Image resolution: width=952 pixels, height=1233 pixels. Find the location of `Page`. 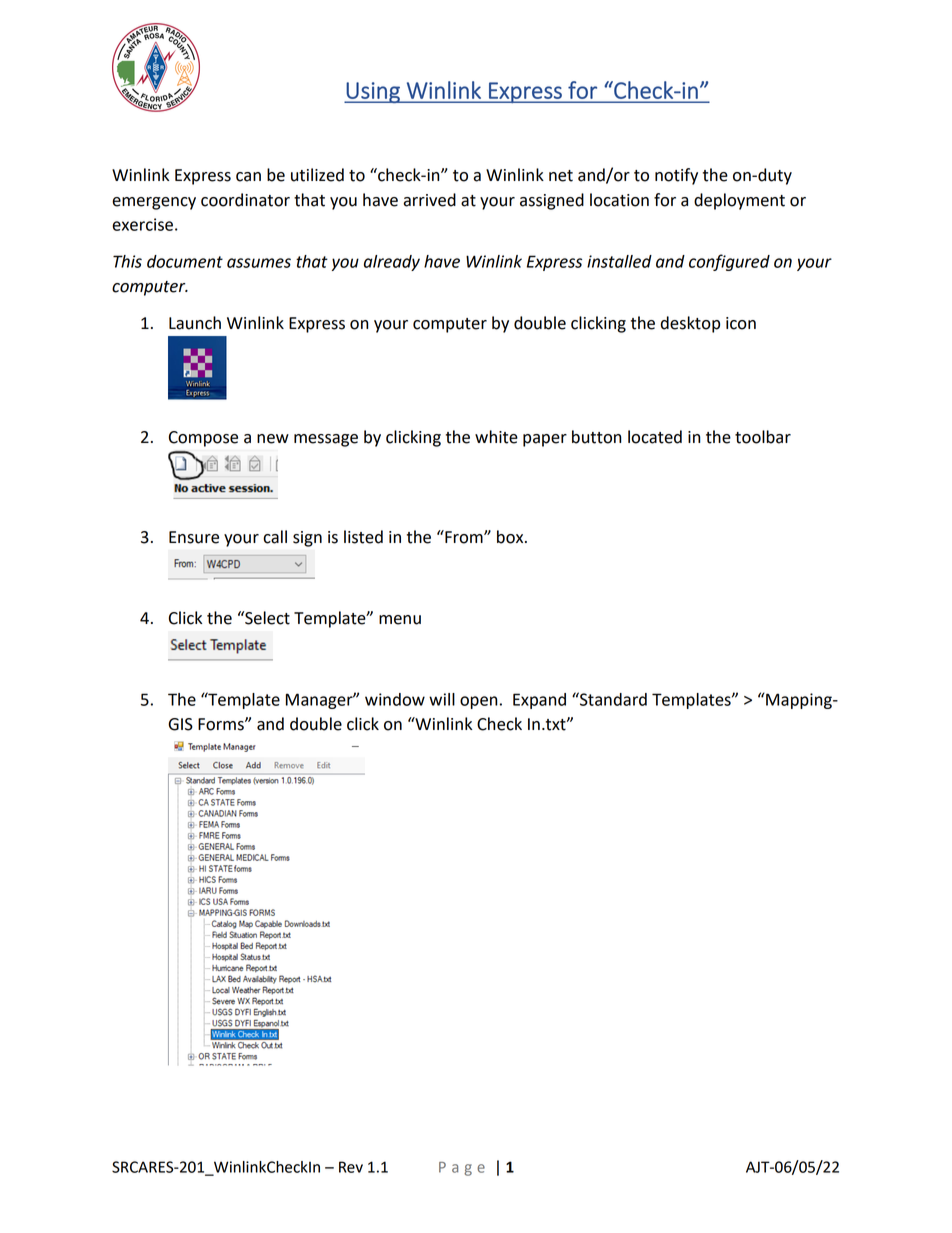

Page is located at coordinates (462, 1169).
